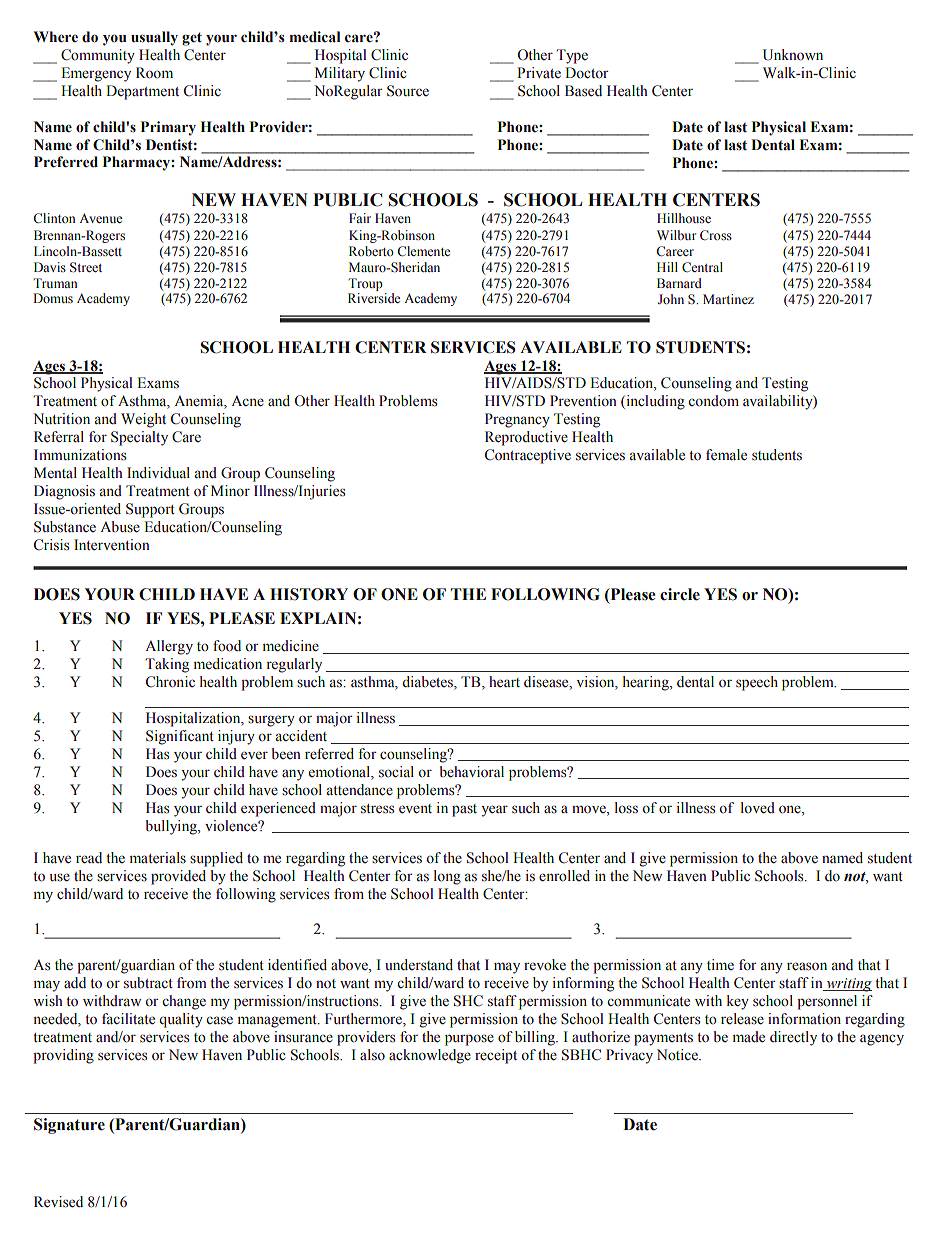 The height and width of the page is (1233, 952). What do you see at coordinates (69, 1126) in the page?
I see `Signature` at bounding box center [69, 1126].
